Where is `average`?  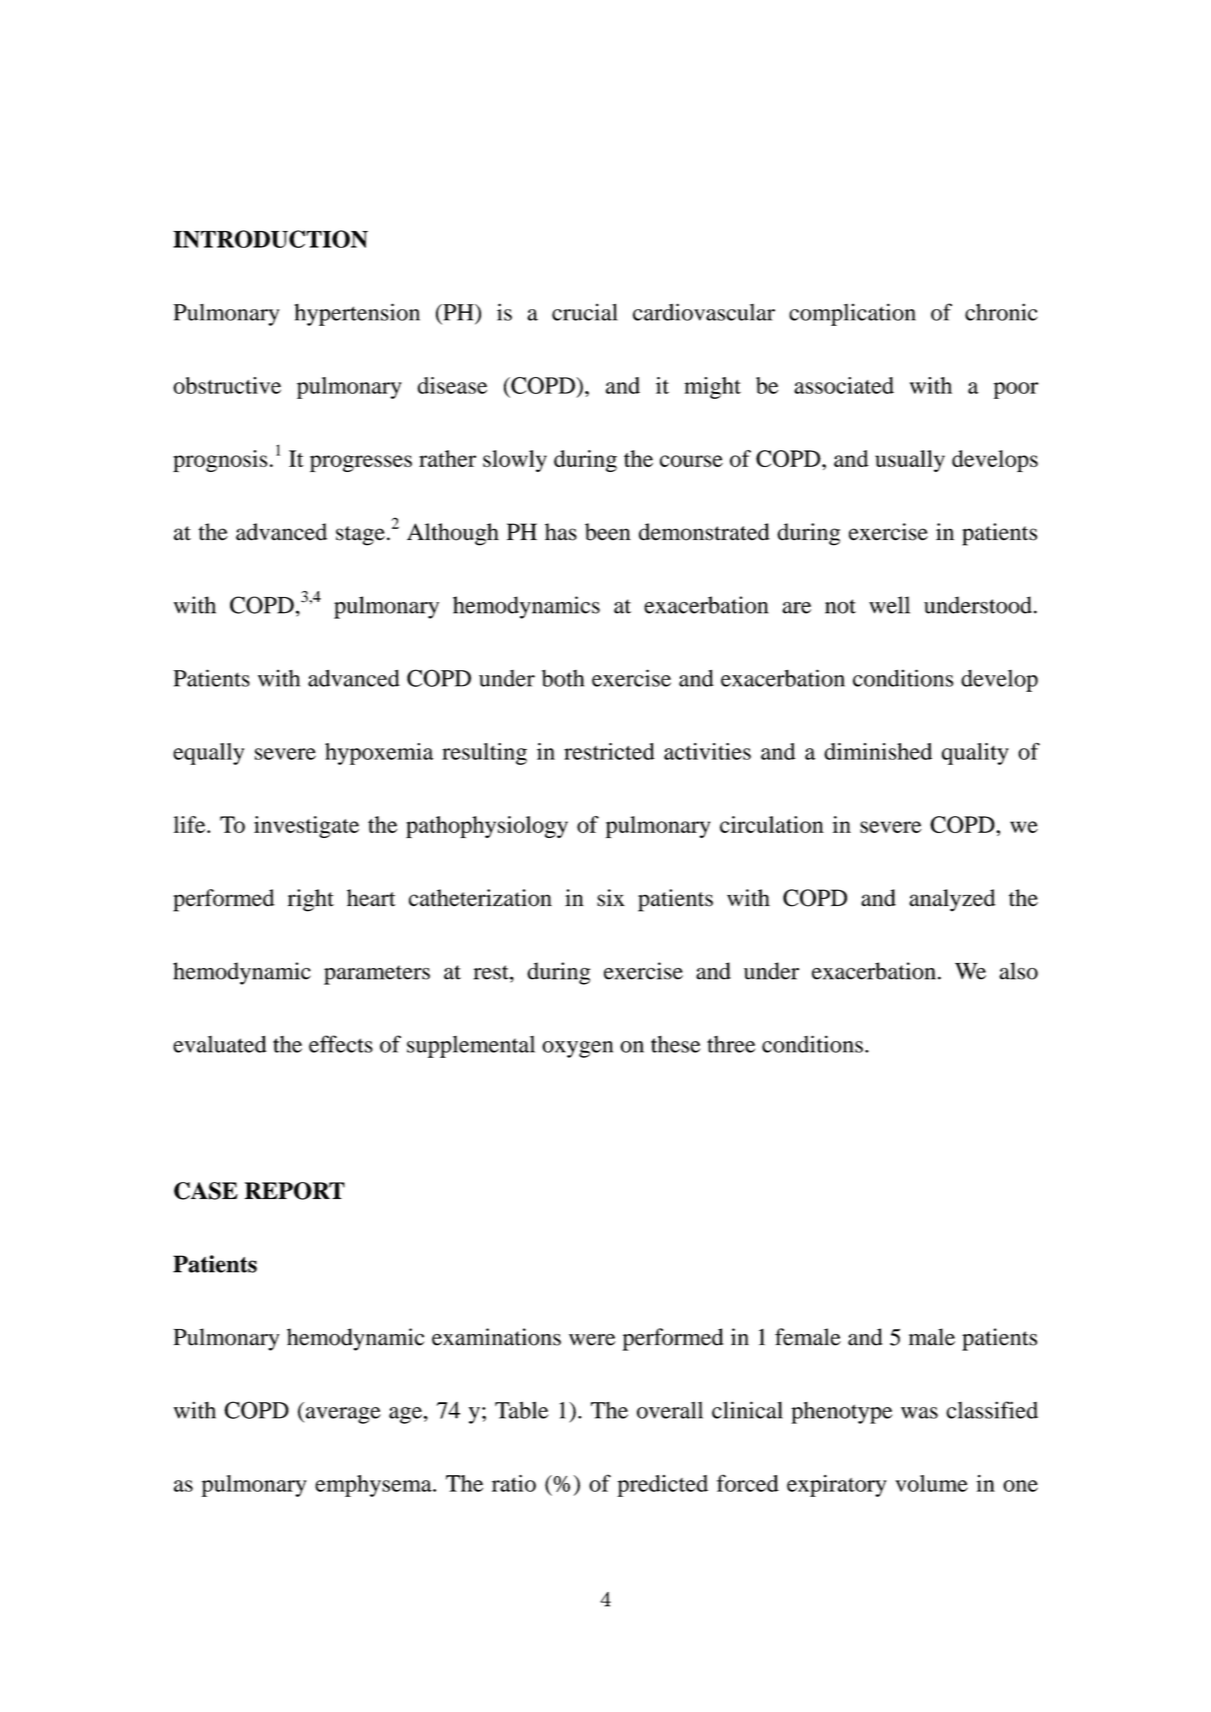 average is located at coordinates (342, 1415).
